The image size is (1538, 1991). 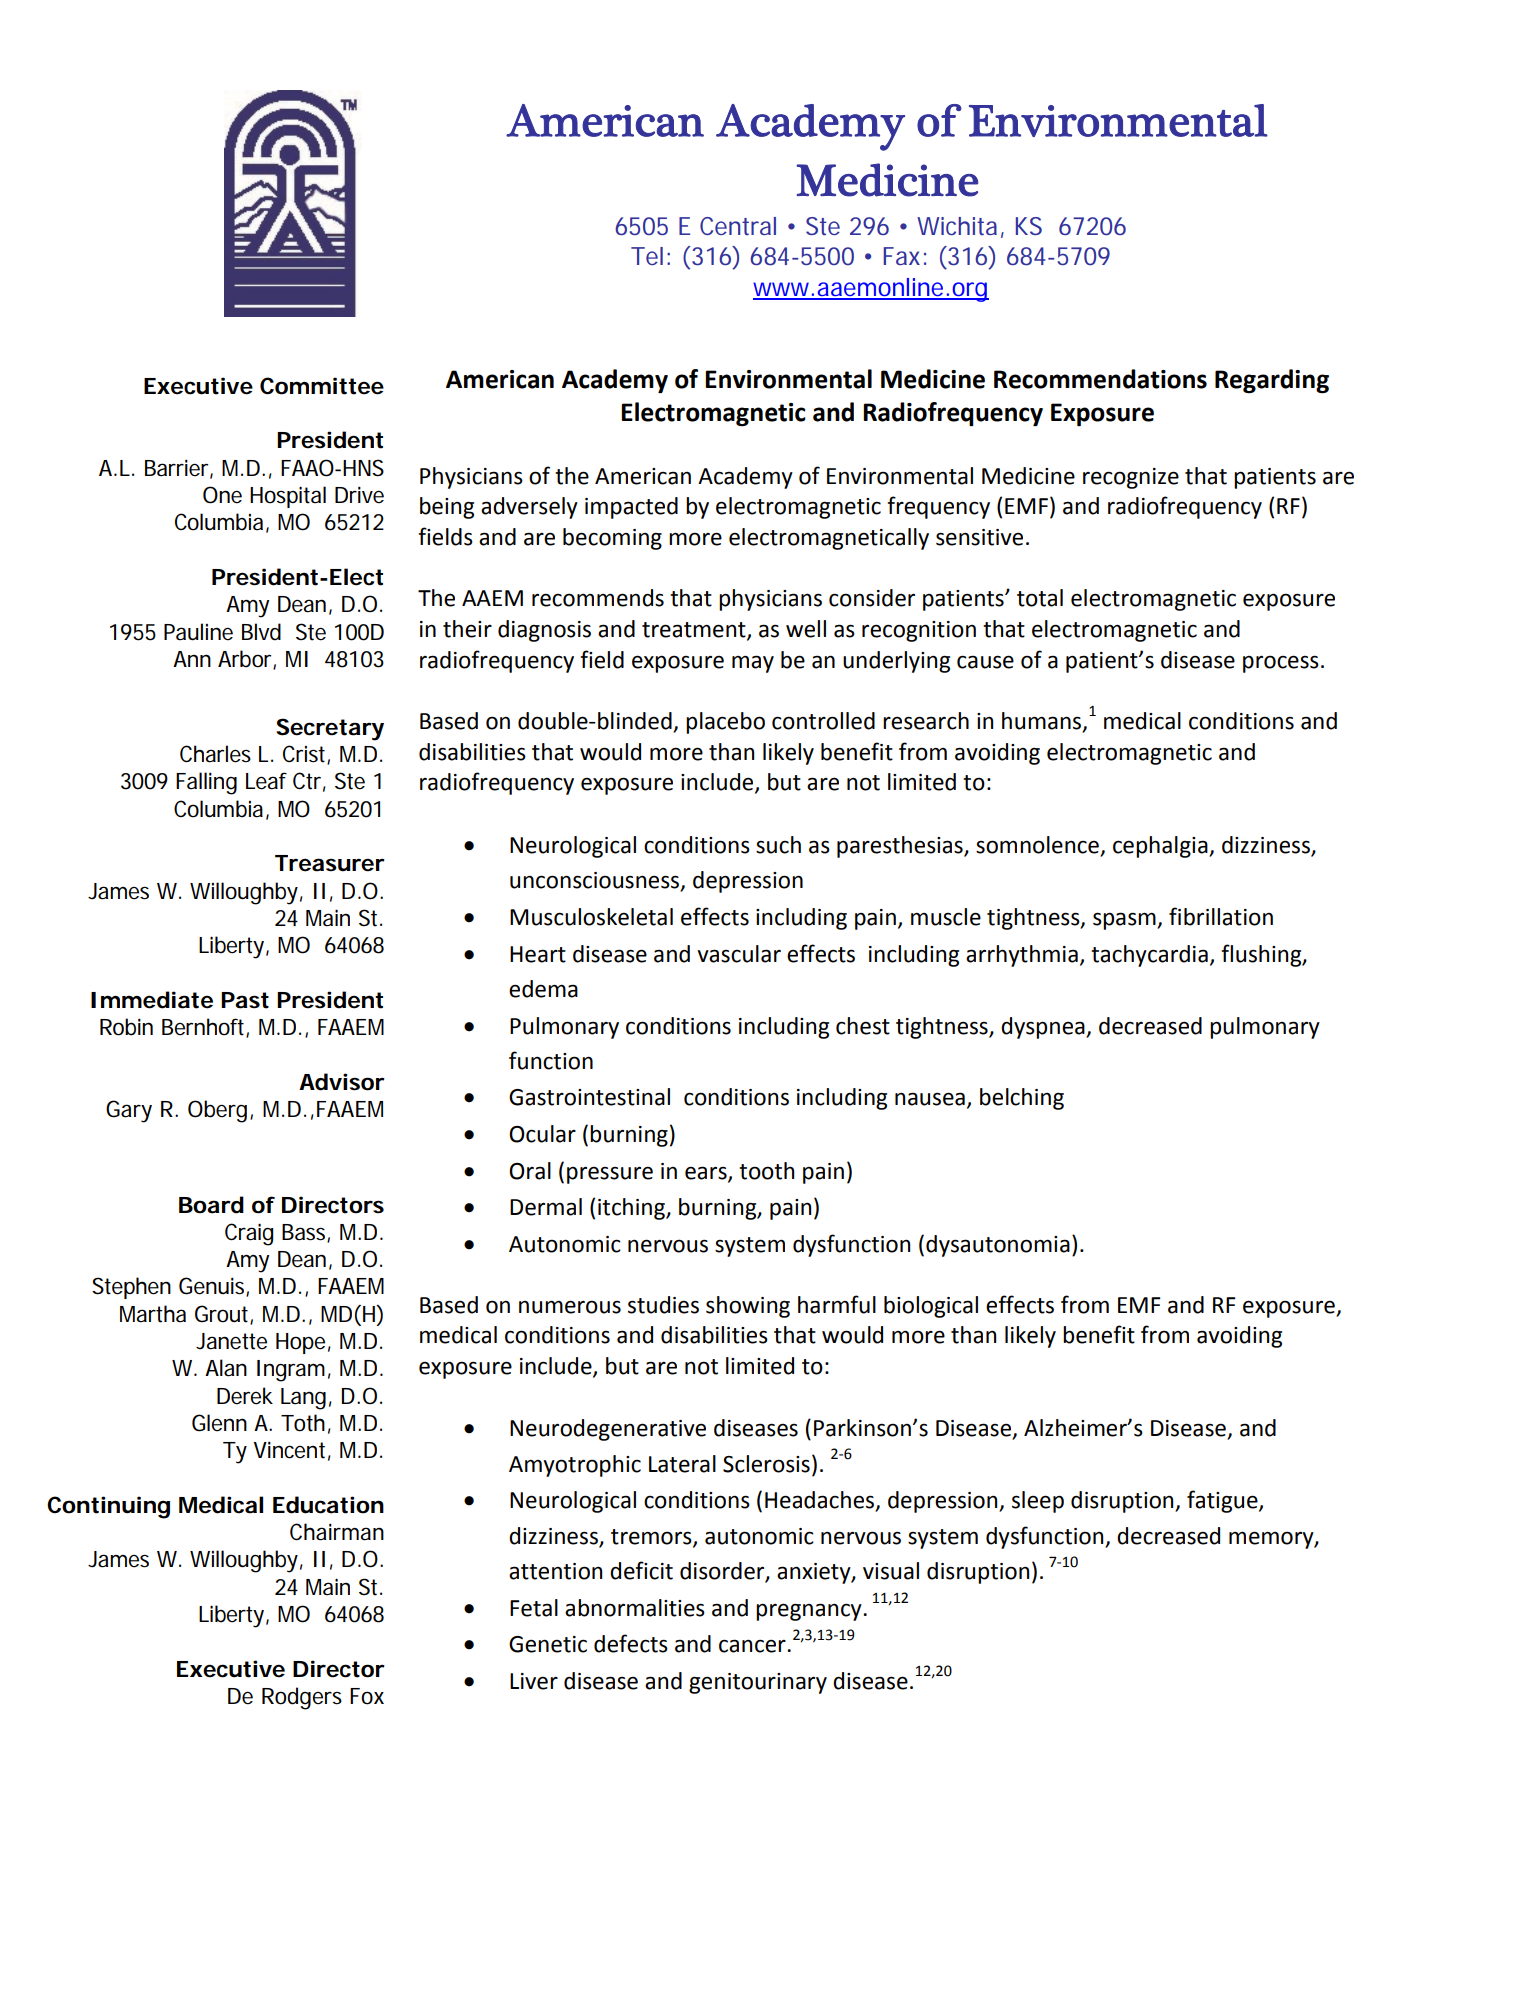 I want to click on spasm, so click(x=1125, y=921).
